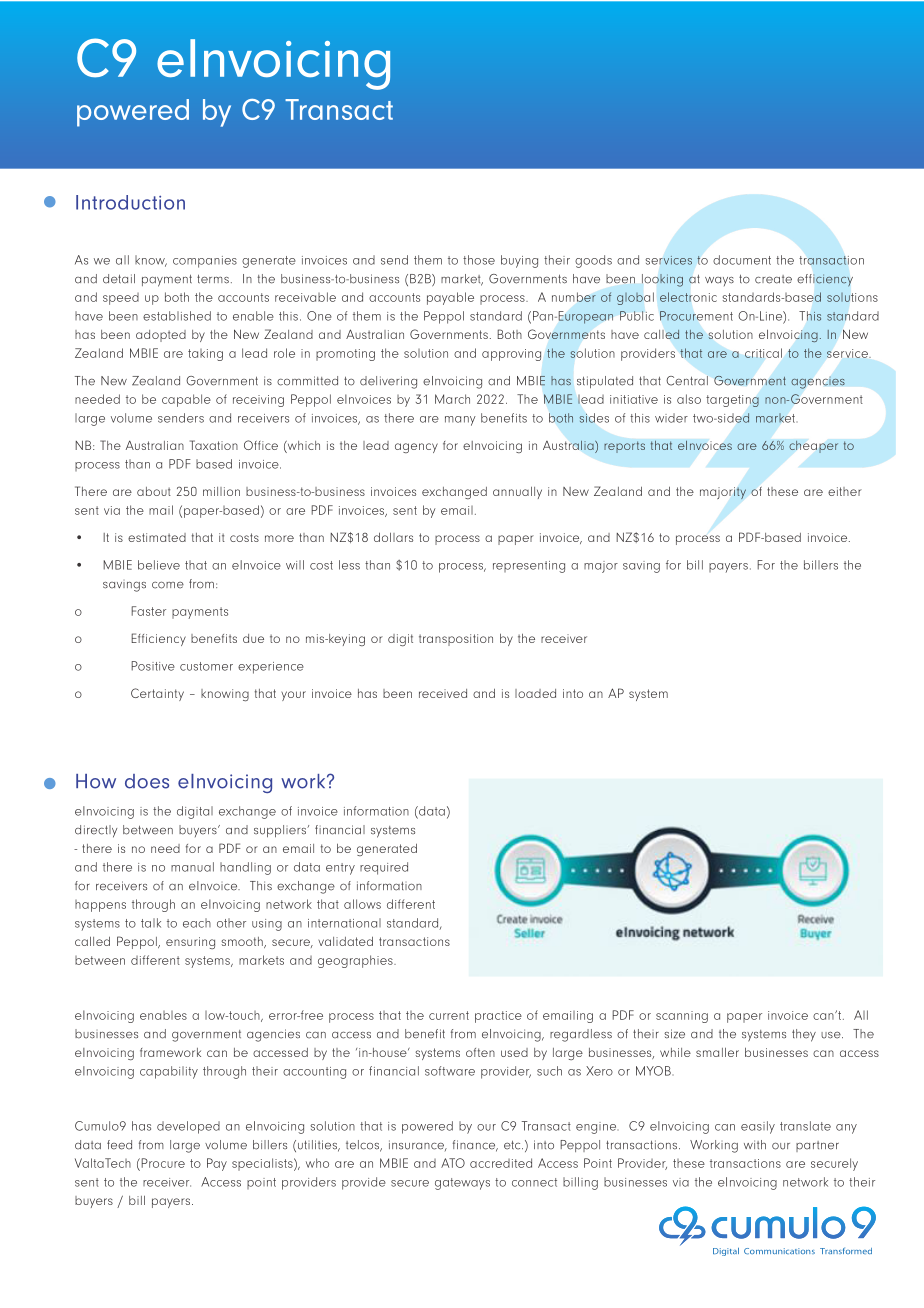 The height and width of the screenshot is (1308, 924). Describe the element at coordinates (742, 260) in the screenshot. I see `document` at that location.
